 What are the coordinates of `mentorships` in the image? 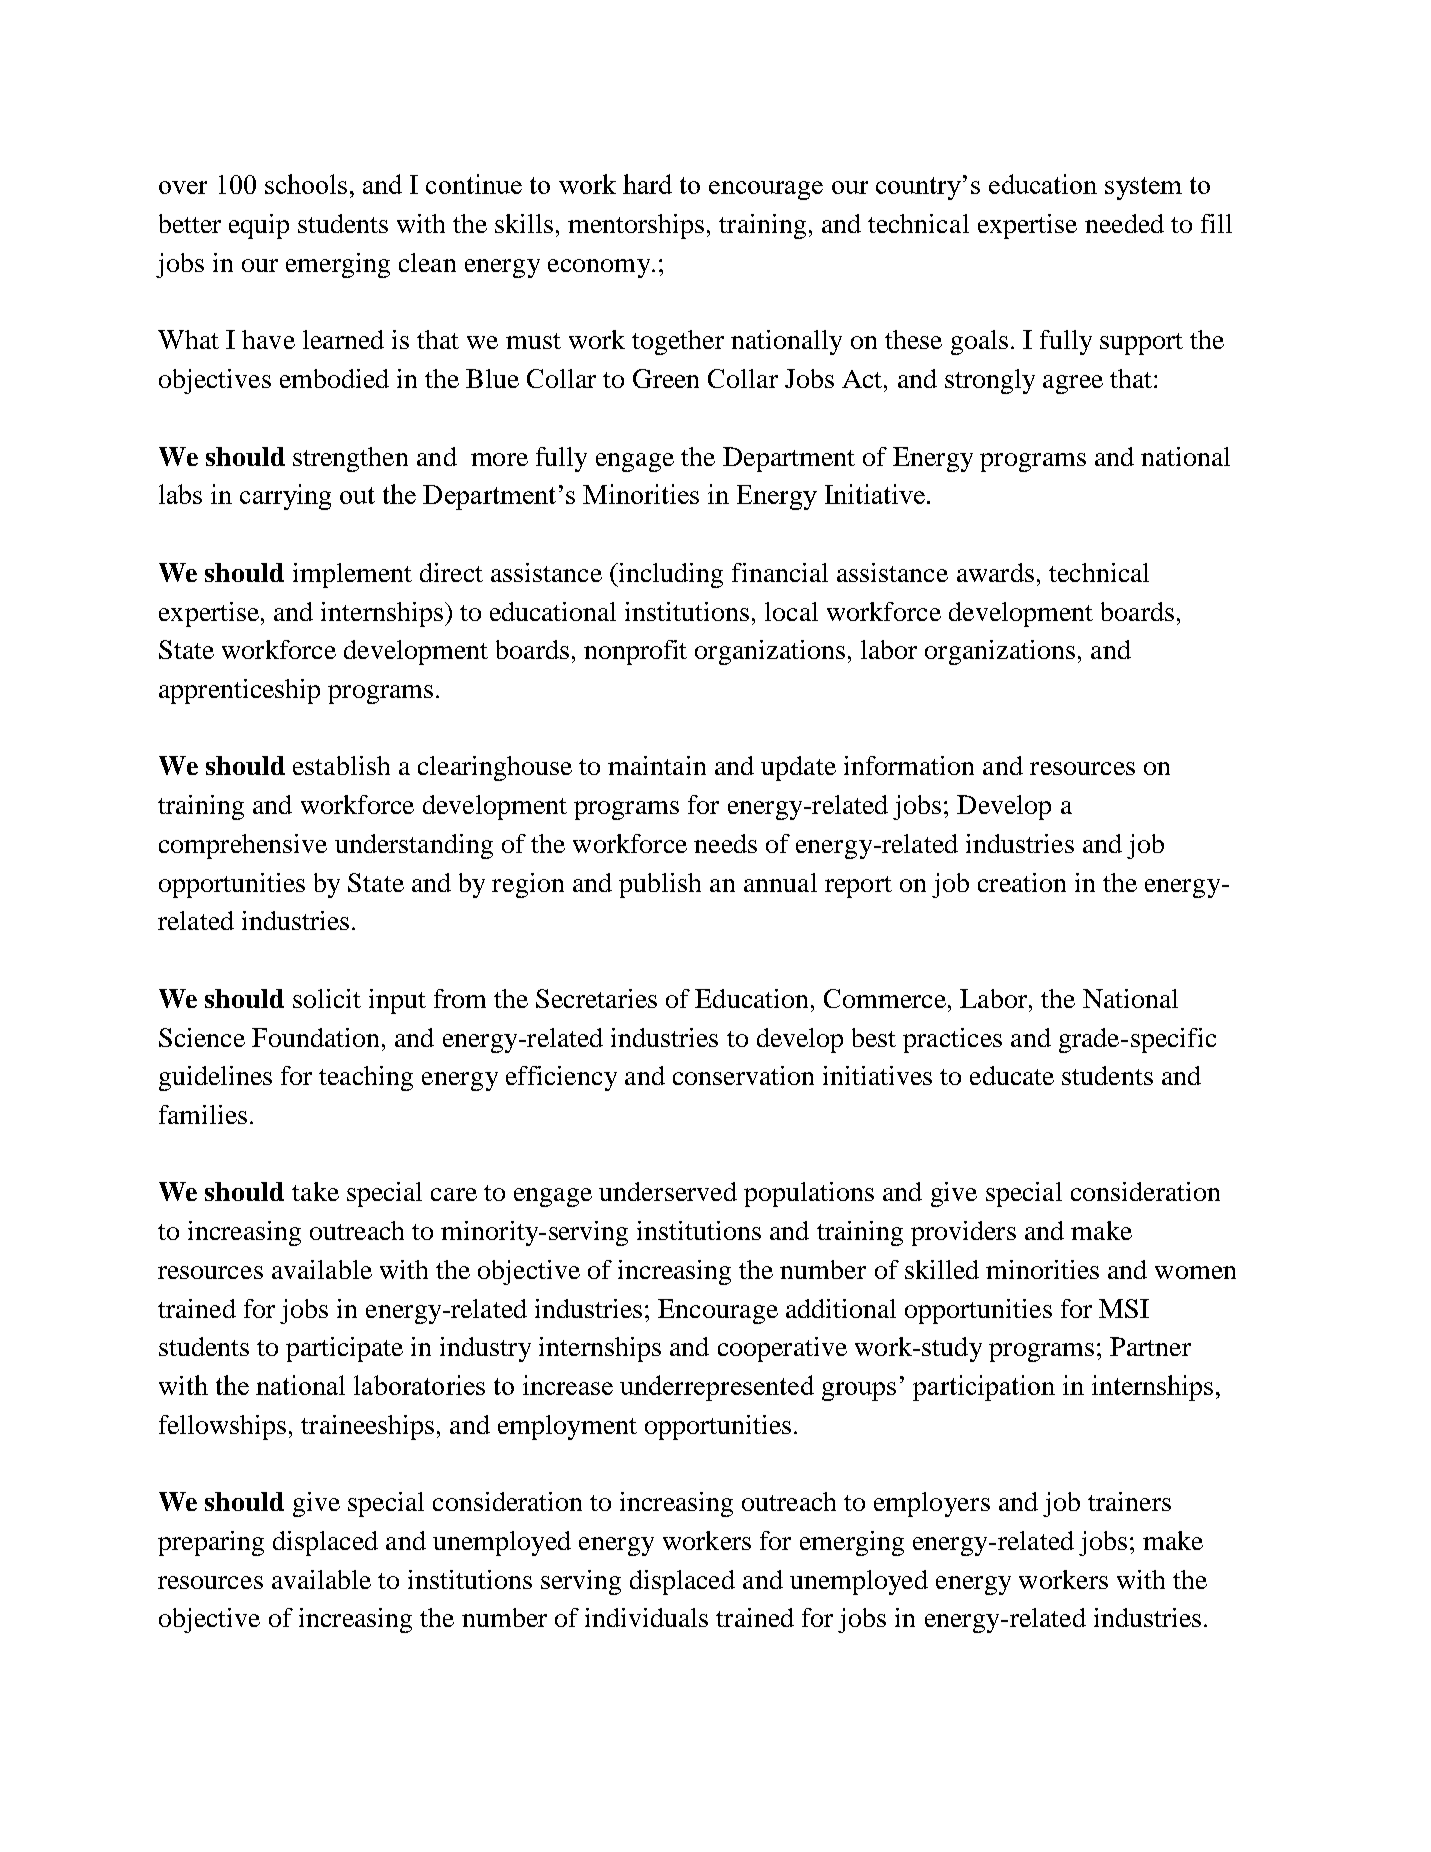 It's located at (636, 226).
